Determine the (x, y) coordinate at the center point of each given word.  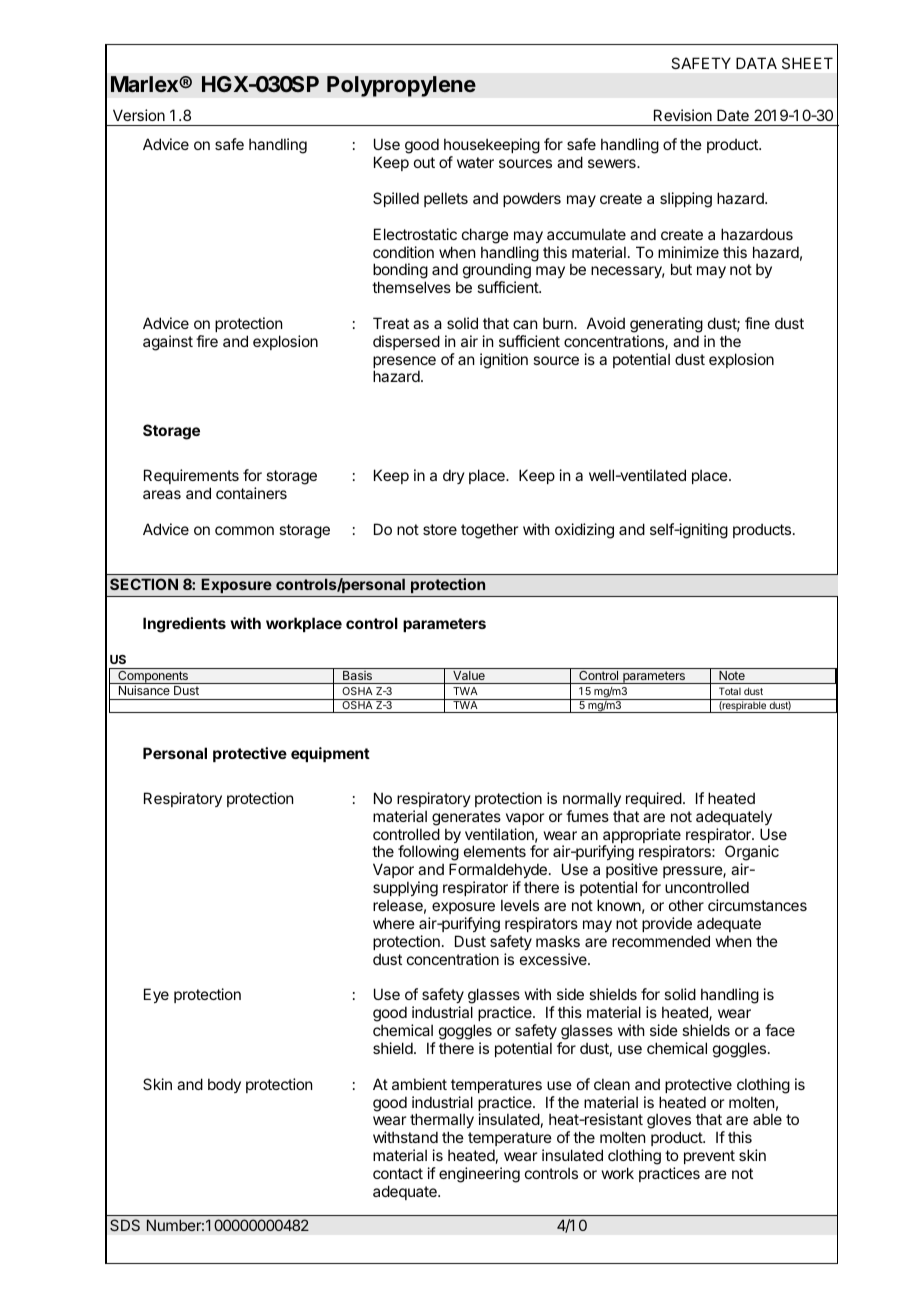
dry (454, 476)
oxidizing (584, 531)
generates (466, 818)
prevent (709, 1157)
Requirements (191, 476)
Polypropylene (401, 86)
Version (139, 115)
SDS (125, 1225)
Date (733, 115)
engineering (479, 1175)
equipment (330, 754)
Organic (752, 854)
